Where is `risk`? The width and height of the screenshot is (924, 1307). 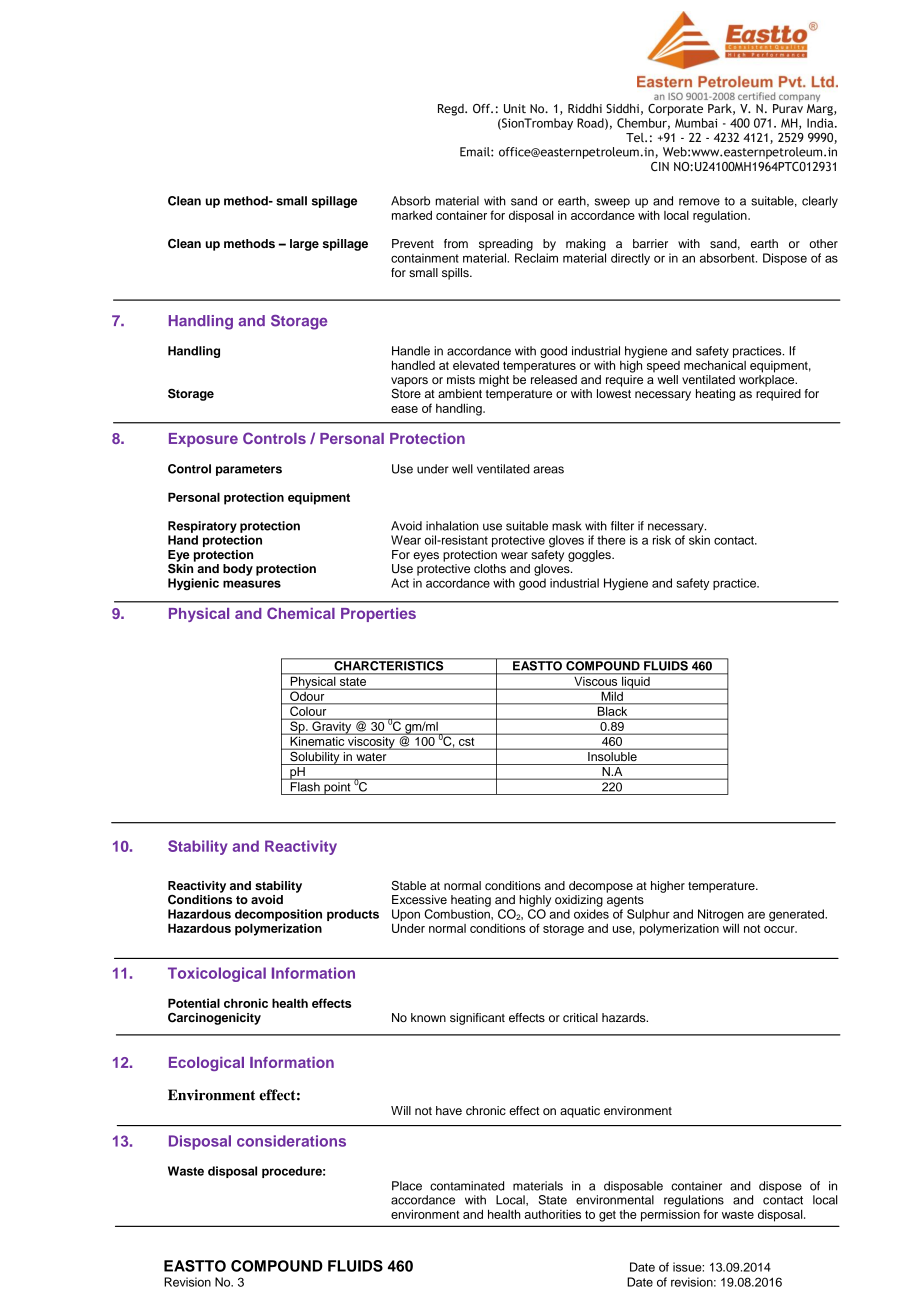
risk is located at coordinates (662, 540).
